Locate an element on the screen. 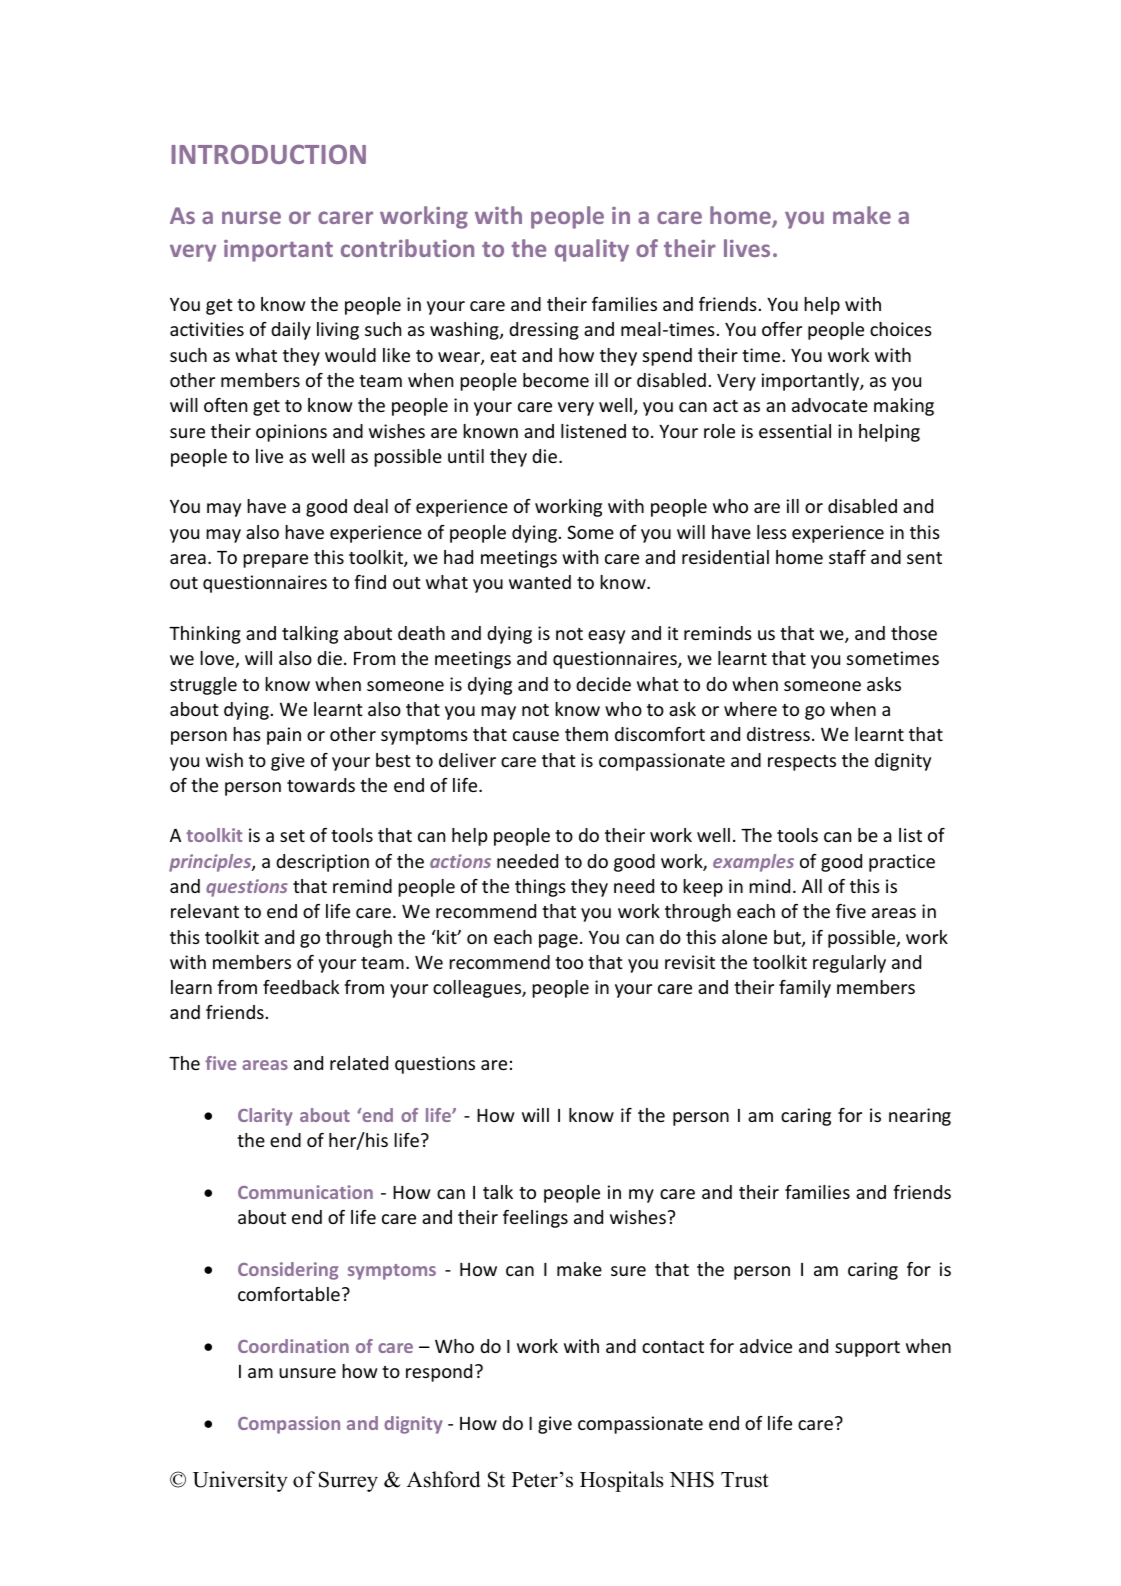 The image size is (1121, 1586). feedback is located at coordinates (301, 987).
